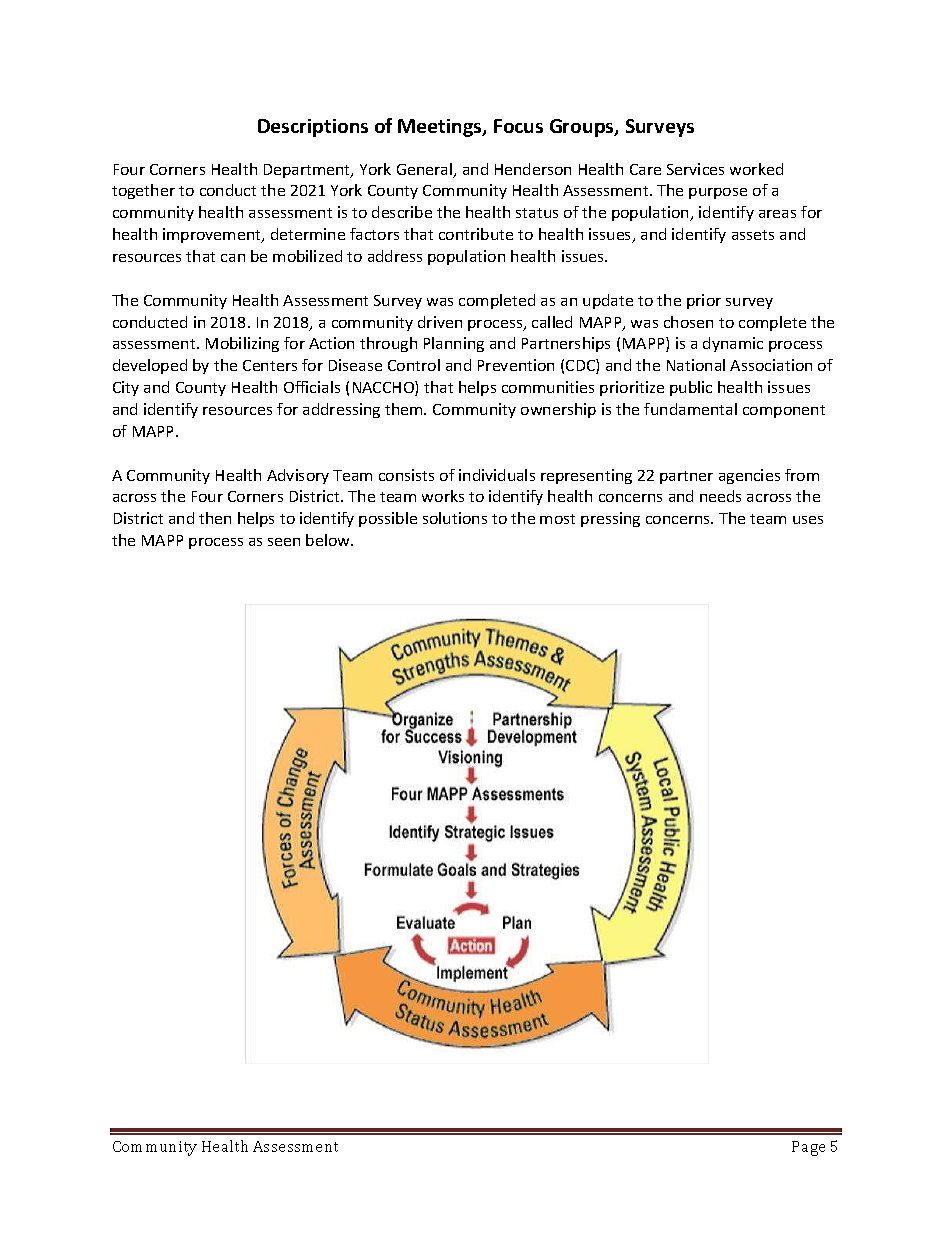  Describe the element at coordinates (808, 520) in the screenshot. I see `uses` at that location.
